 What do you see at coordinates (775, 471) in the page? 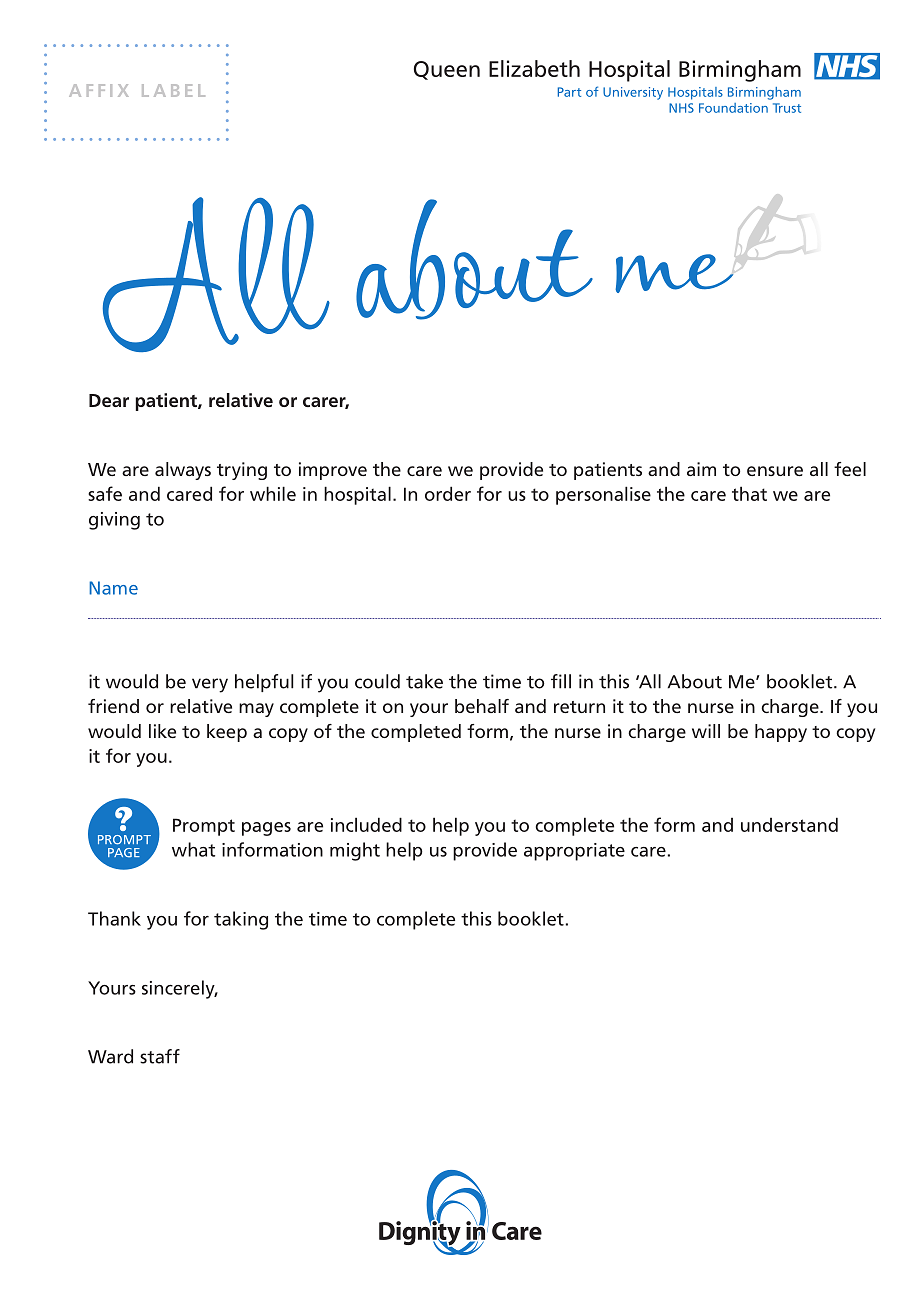
I see `ensure` at bounding box center [775, 471].
